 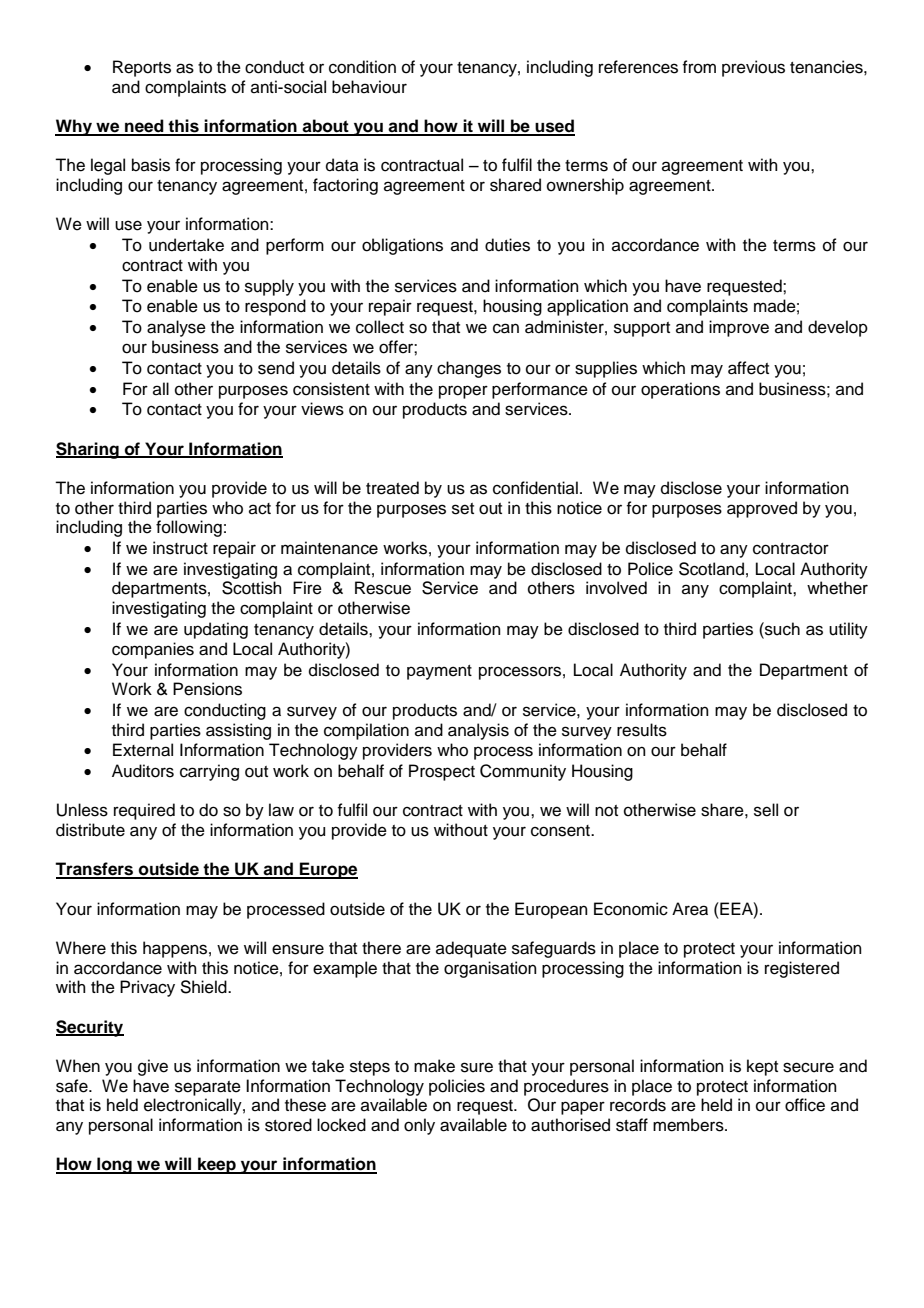 I want to click on Scotland, so click(x=711, y=569).
